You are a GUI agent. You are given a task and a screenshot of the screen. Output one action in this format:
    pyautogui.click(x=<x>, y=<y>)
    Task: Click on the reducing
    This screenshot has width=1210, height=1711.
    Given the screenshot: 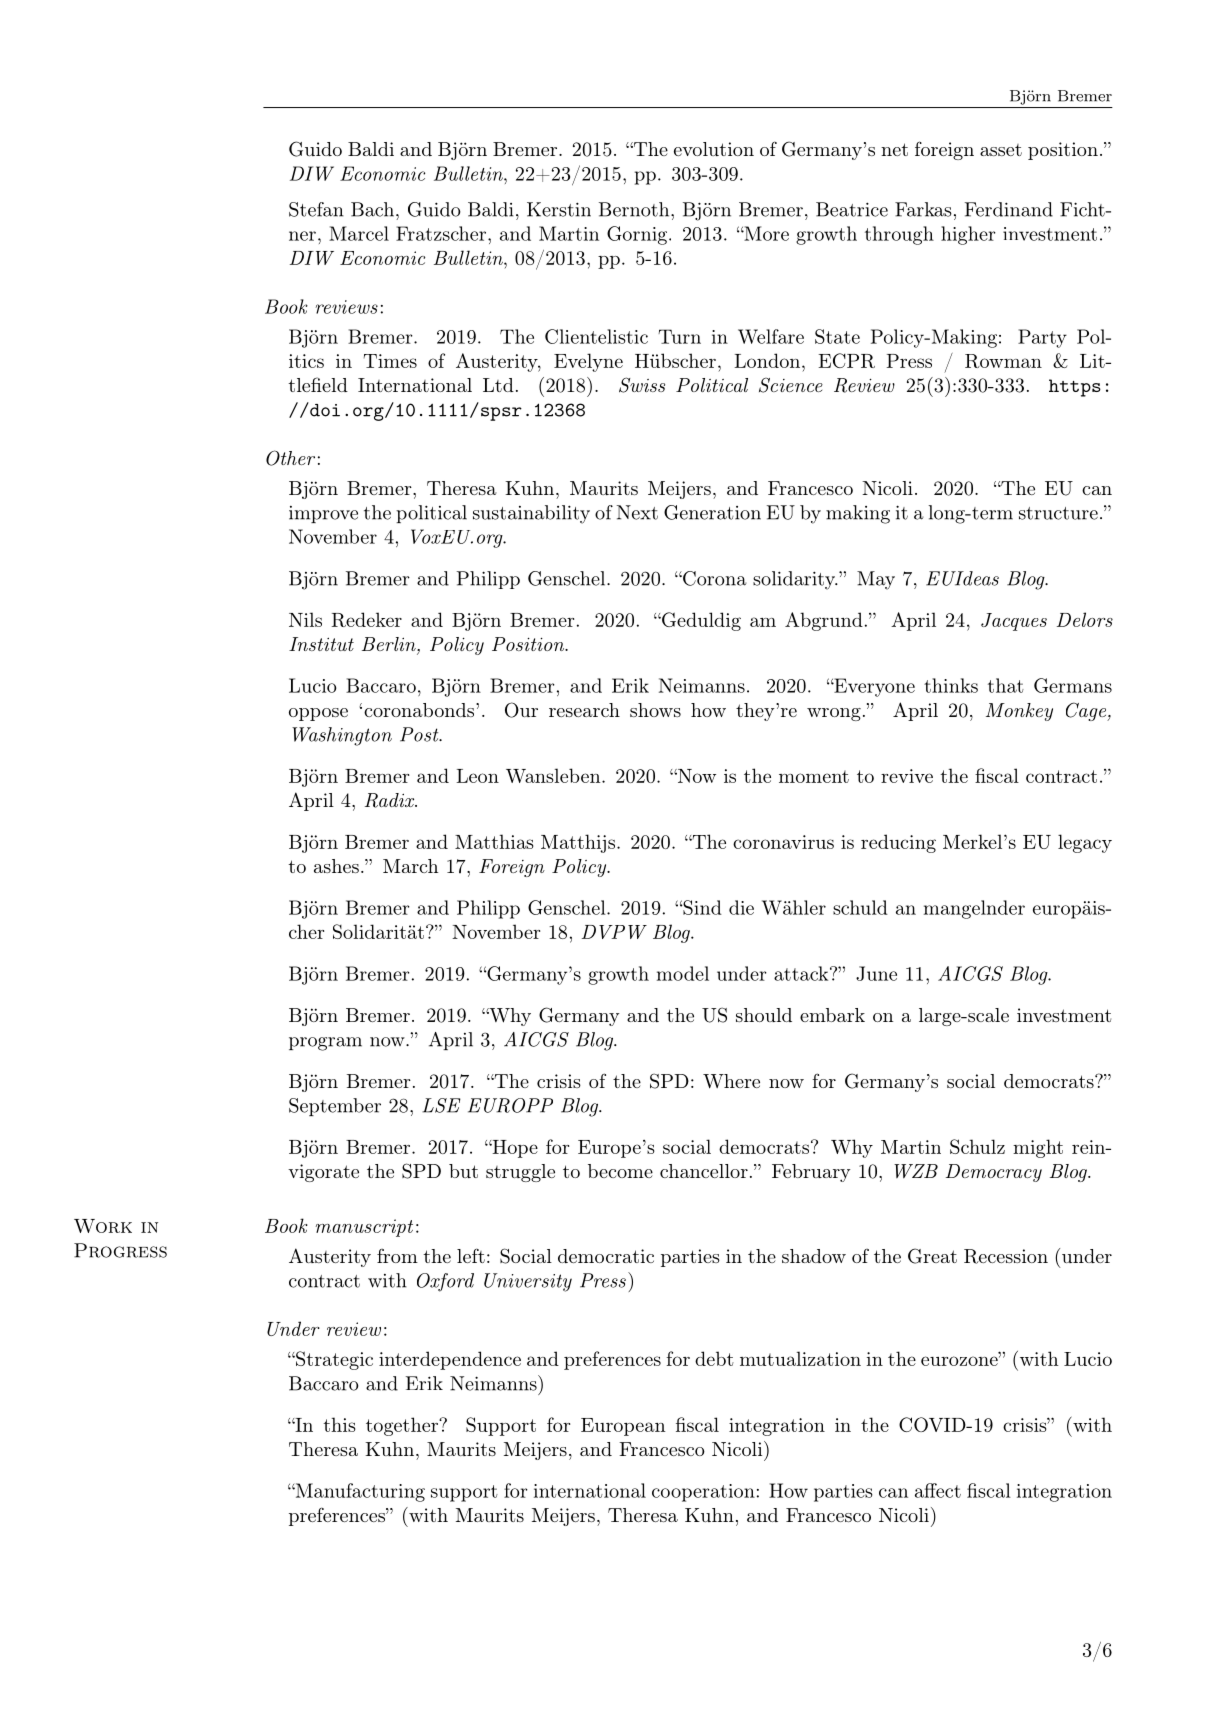 What is the action you would take?
    pyautogui.click(x=898, y=843)
